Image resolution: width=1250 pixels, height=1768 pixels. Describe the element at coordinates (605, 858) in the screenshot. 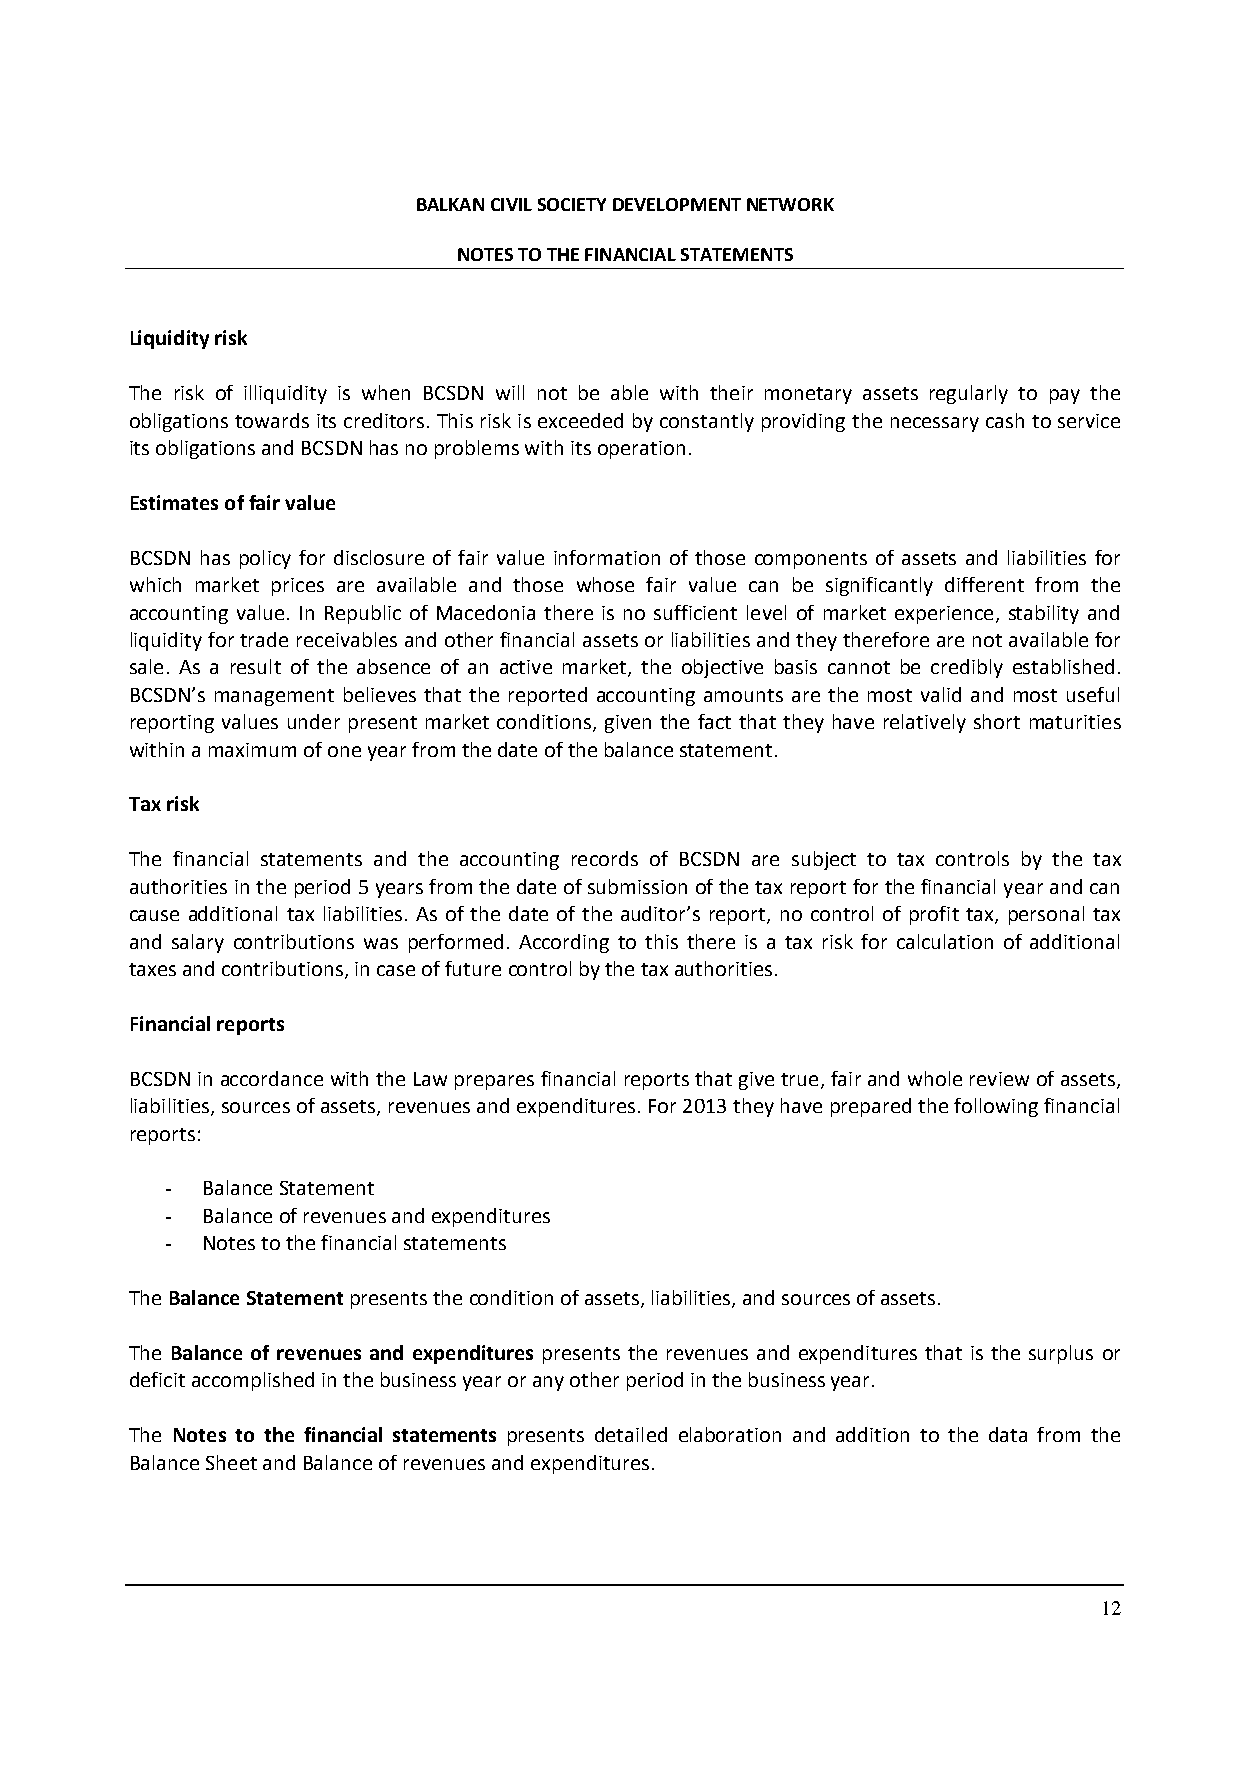

I see `records` at that location.
